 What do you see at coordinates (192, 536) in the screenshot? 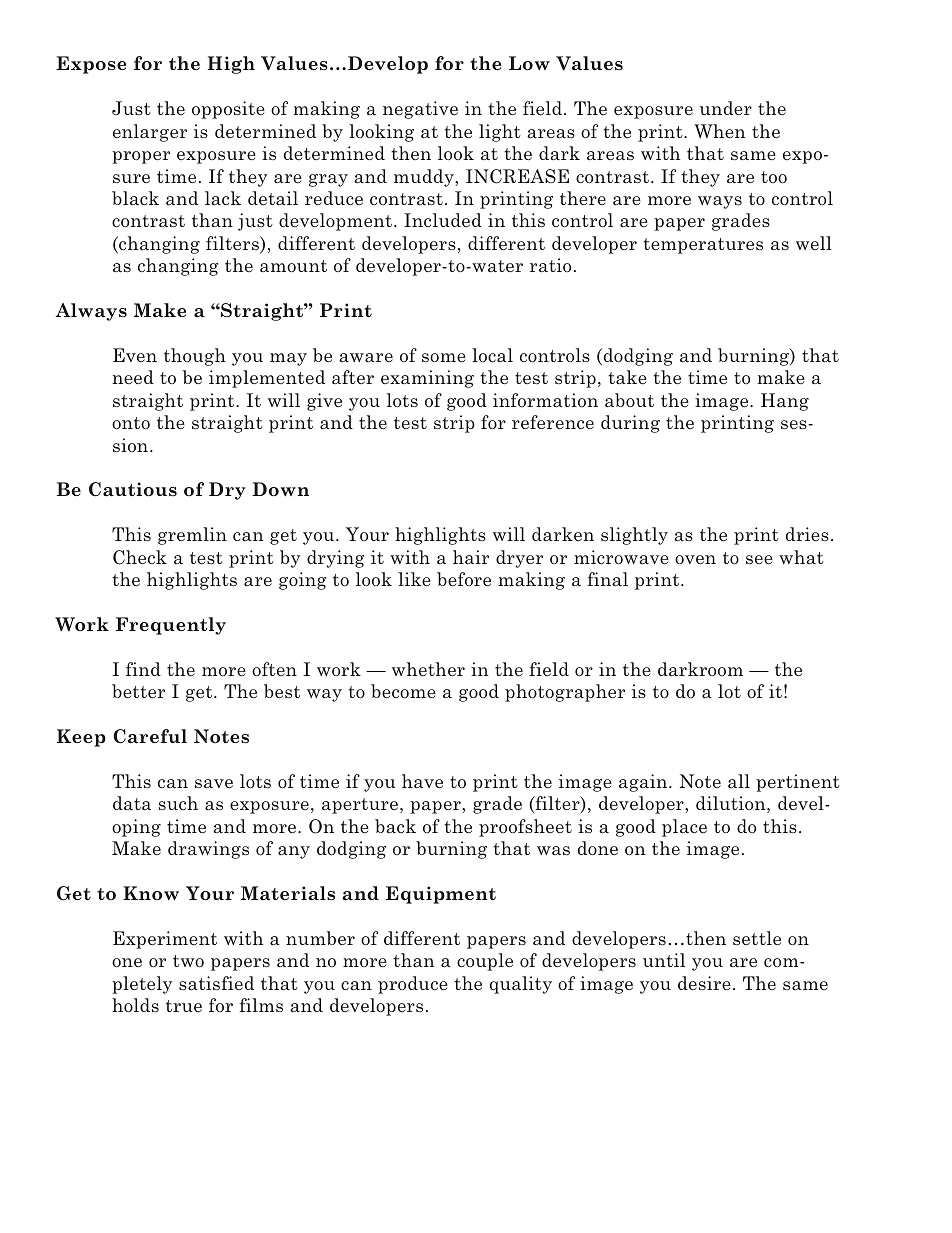
I see `gremlin` at bounding box center [192, 536].
